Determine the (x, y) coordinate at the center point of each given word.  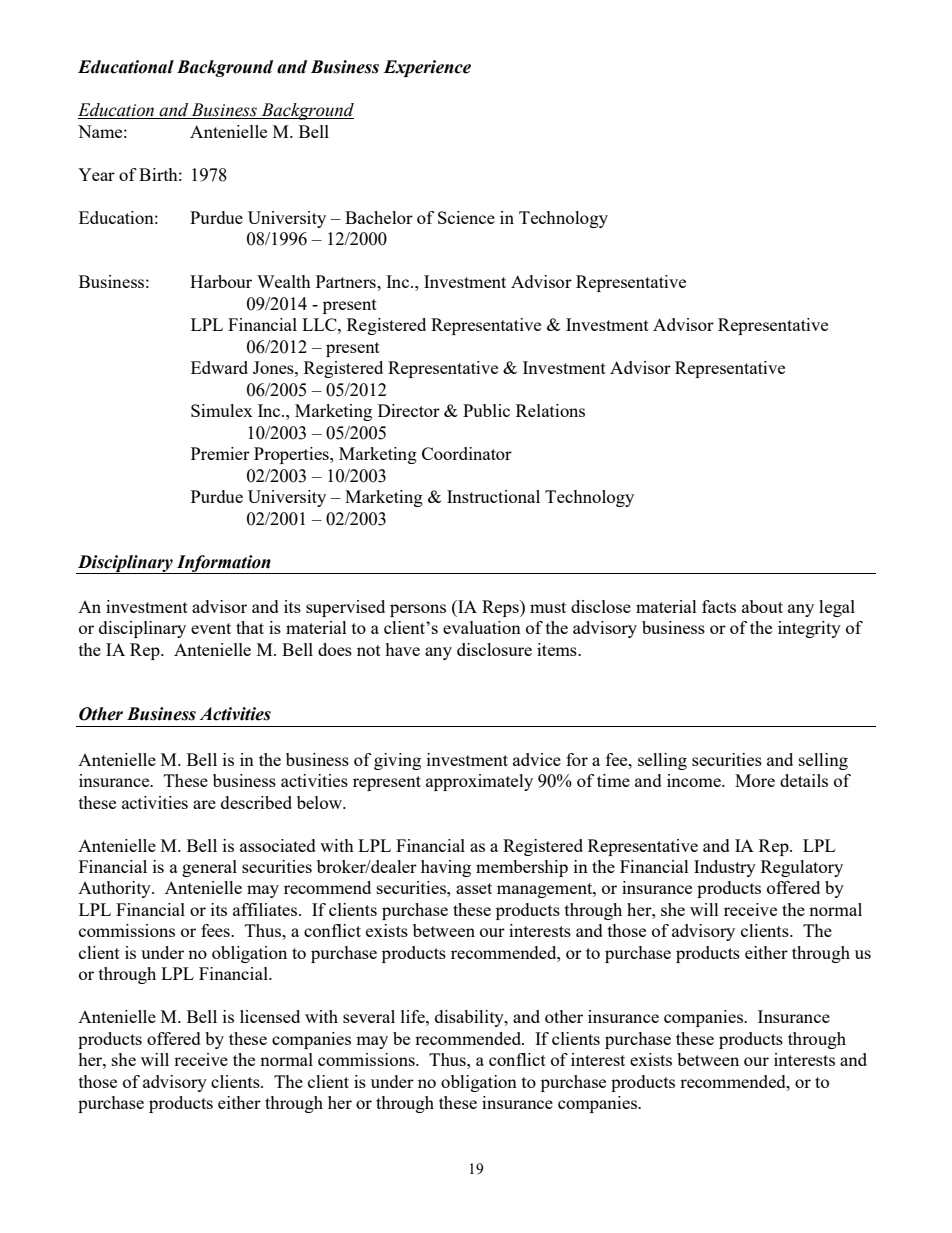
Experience (427, 68)
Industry (725, 868)
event (211, 628)
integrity (809, 629)
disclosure (494, 649)
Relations (550, 410)
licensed (270, 1016)
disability (470, 1018)
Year (96, 174)
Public (486, 410)
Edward (219, 367)
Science (466, 217)
